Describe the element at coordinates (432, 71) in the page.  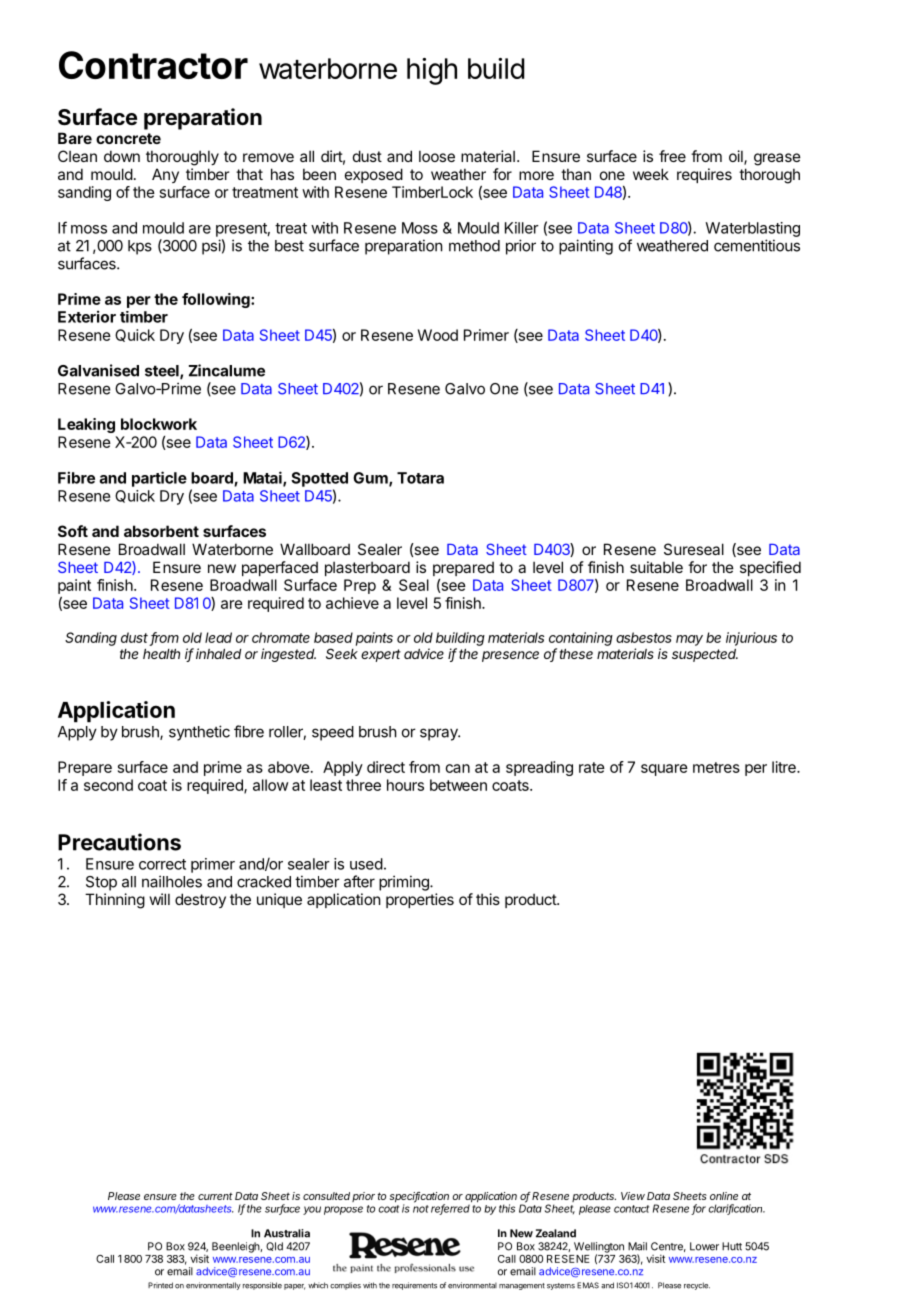
I see `high` at that location.
